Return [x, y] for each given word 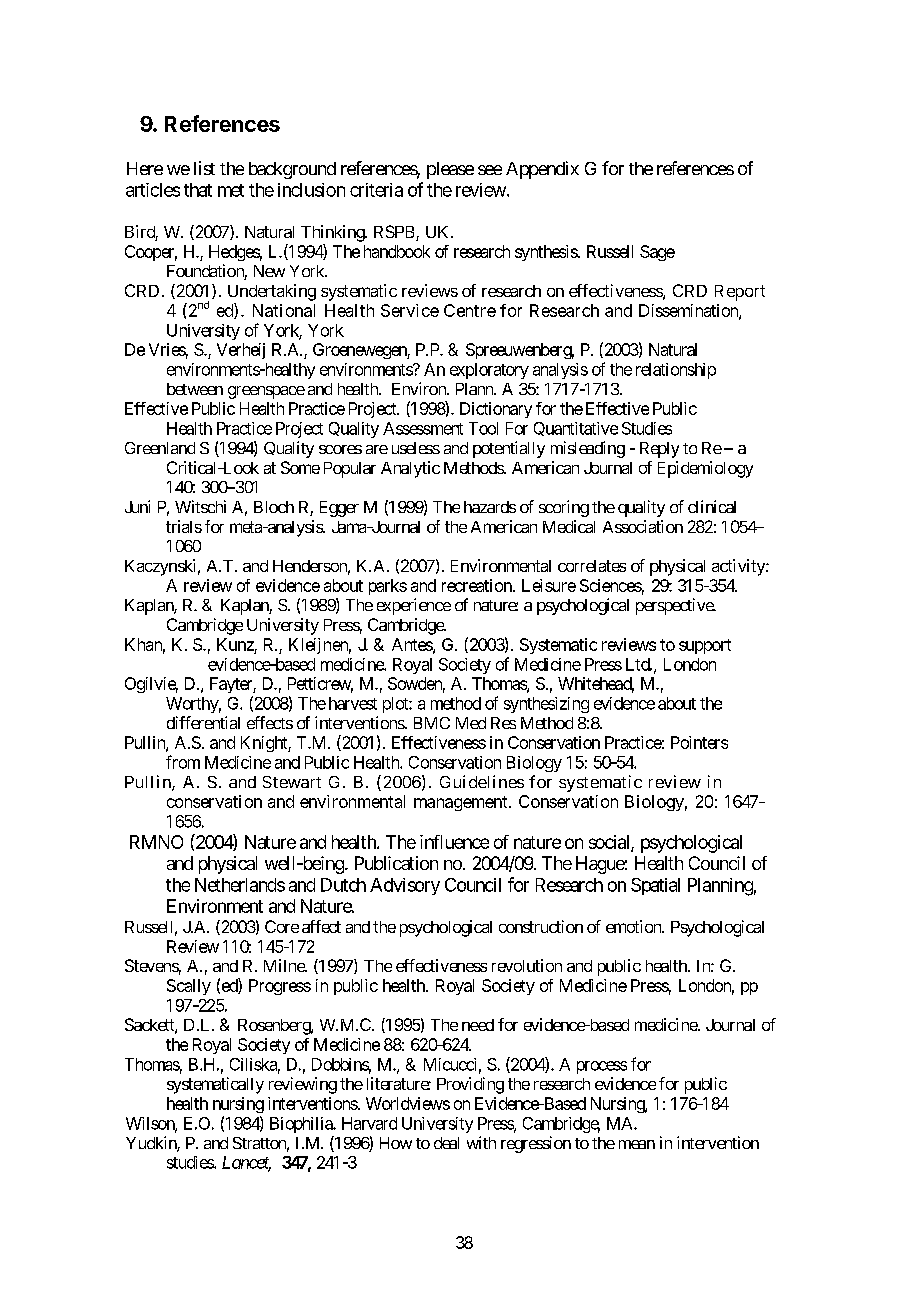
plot [396, 705]
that [198, 190]
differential [203, 722]
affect [321, 926]
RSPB [395, 233]
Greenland [160, 448]
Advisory [405, 886]
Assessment [423, 428]
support [705, 646]
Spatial [655, 886]
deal [446, 1143]
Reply [659, 450]
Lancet [246, 1163]
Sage [657, 253]
